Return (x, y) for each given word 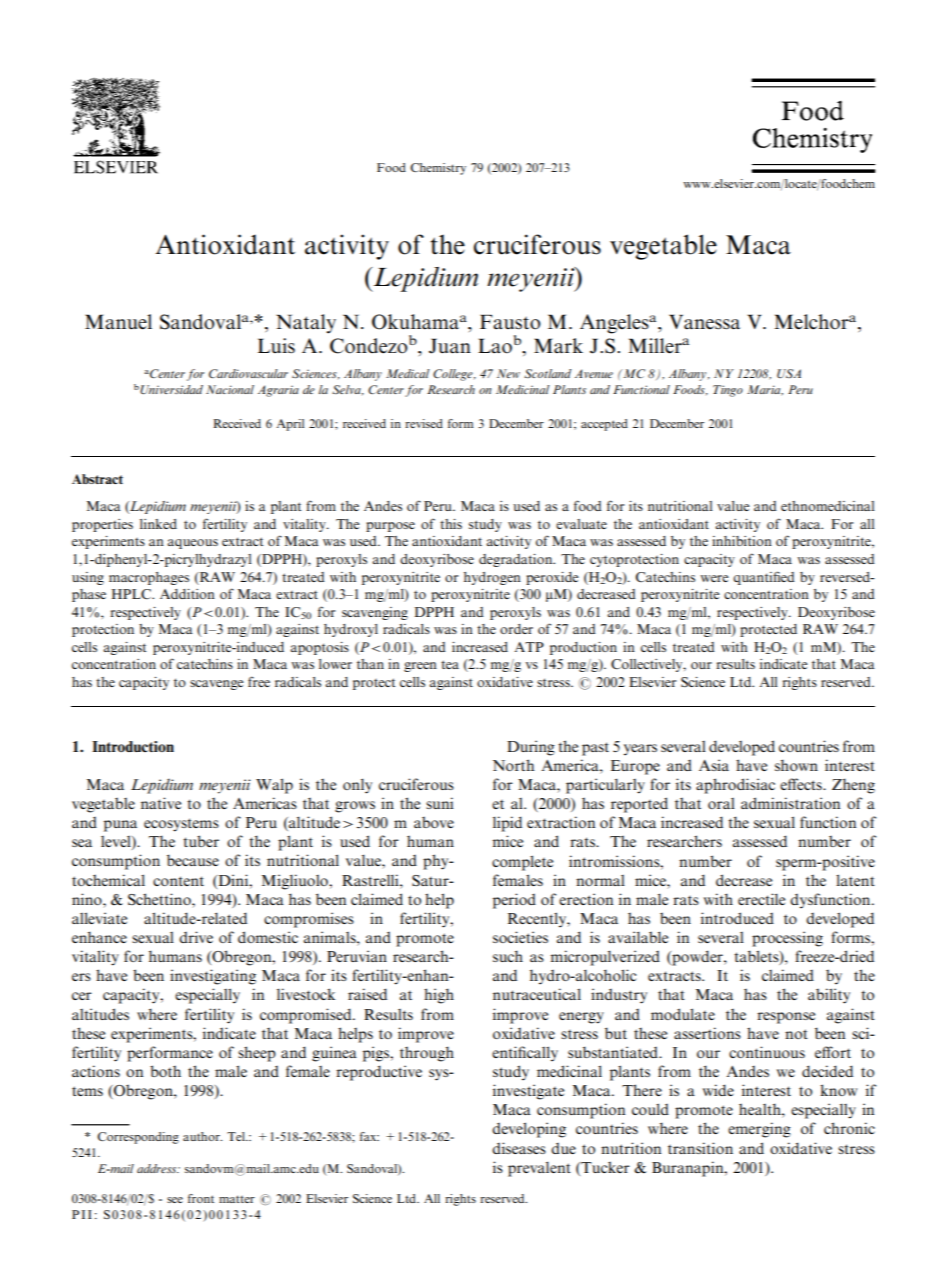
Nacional (230, 389)
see (175, 1200)
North (513, 765)
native (161, 803)
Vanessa (704, 322)
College (454, 375)
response (786, 1018)
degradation (517, 560)
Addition (187, 594)
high (439, 996)
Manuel (118, 322)
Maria (765, 390)
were (714, 578)
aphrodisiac (735, 786)
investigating (213, 977)
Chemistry (438, 169)
